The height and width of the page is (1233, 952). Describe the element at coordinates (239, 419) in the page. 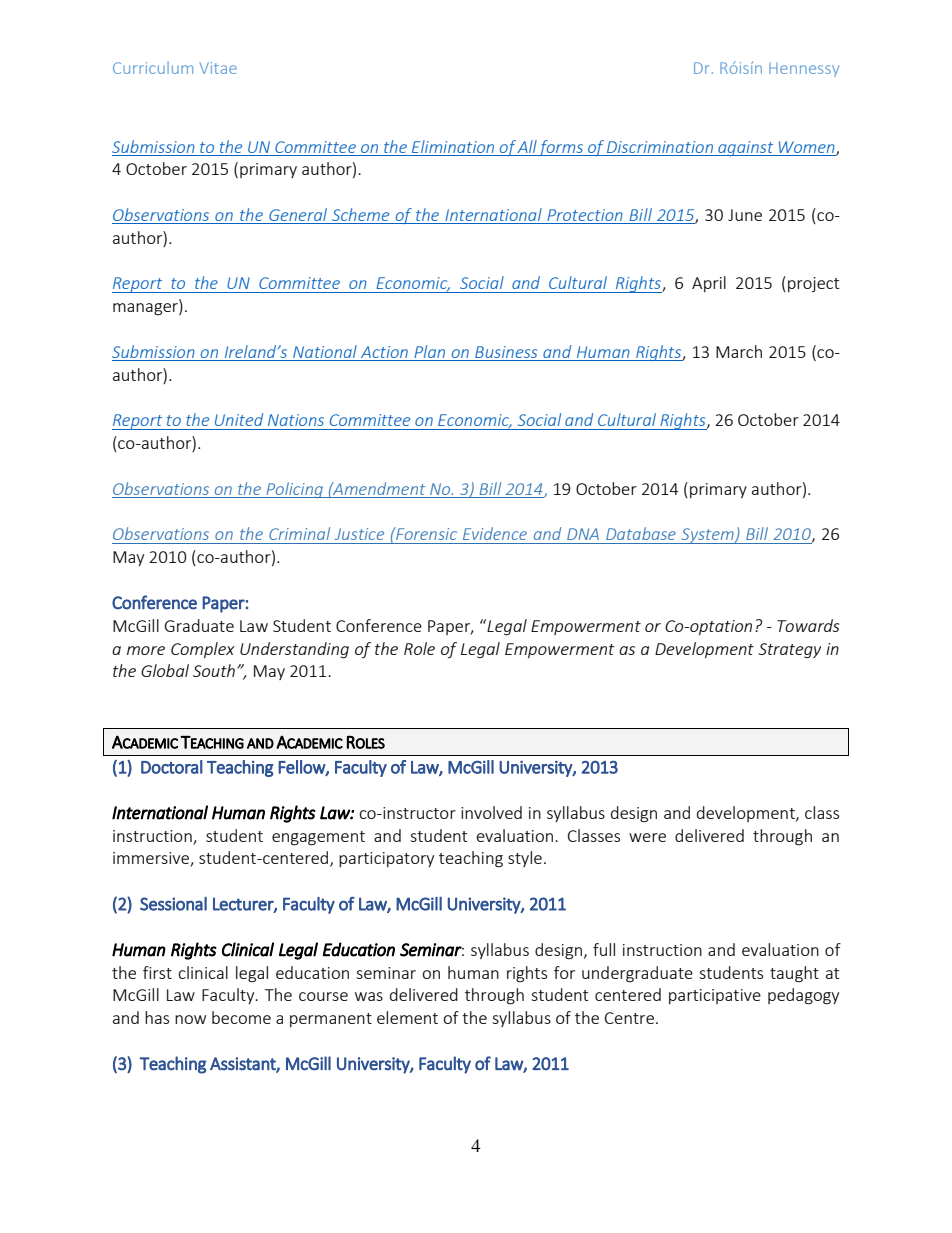

I see `United` at that location.
